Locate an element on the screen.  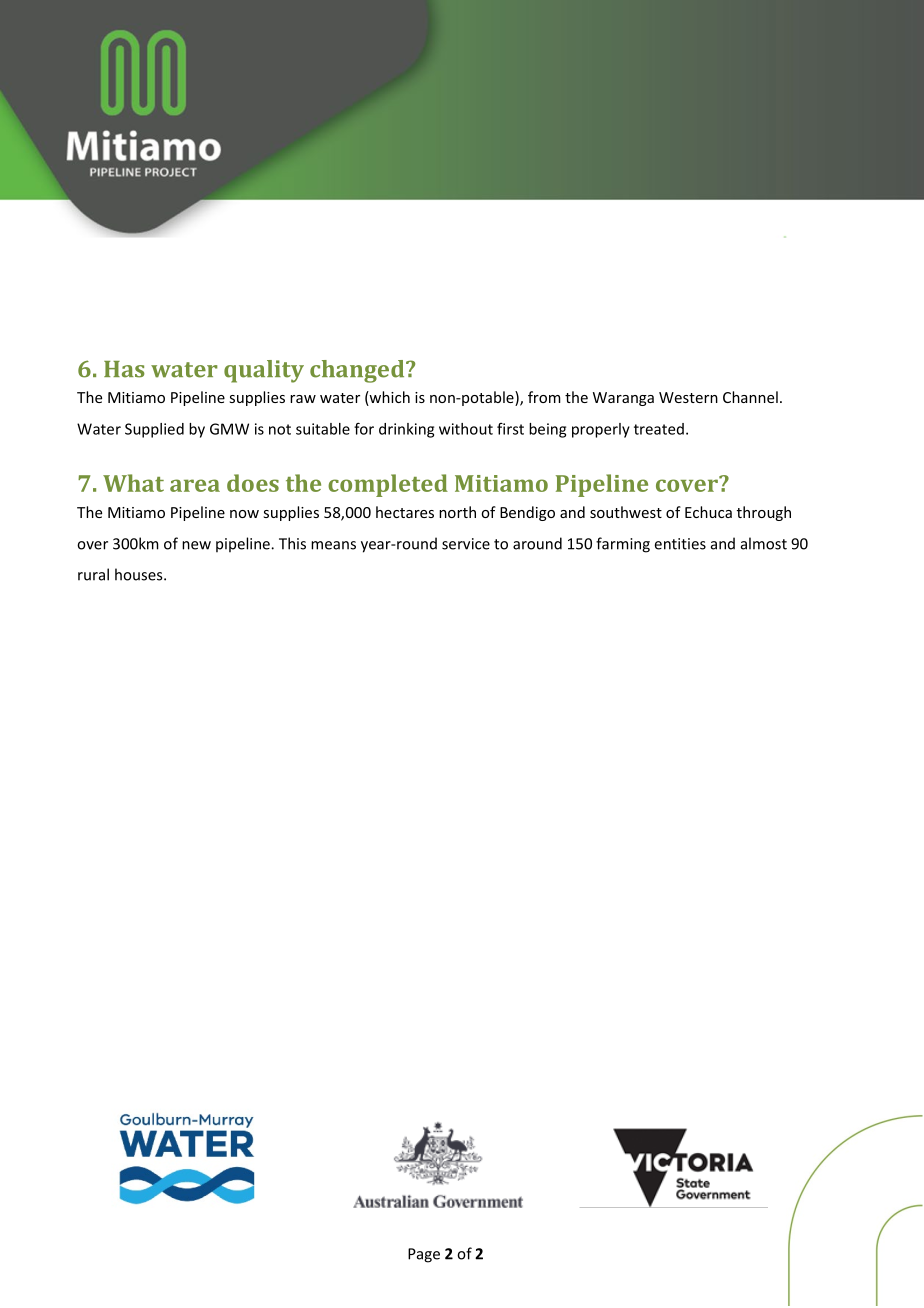
through is located at coordinates (764, 513).
